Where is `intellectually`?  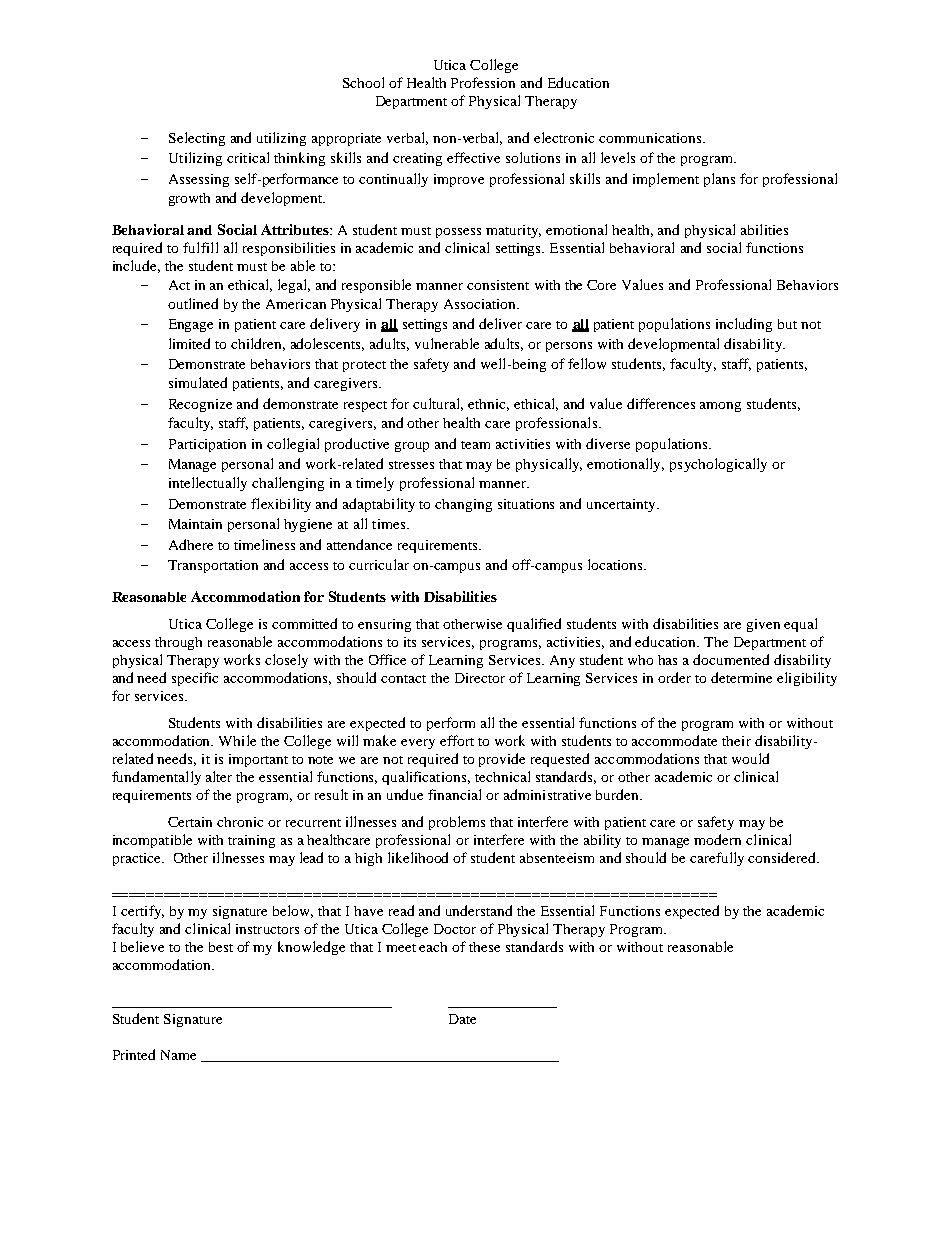
intellectually is located at coordinates (208, 484).
